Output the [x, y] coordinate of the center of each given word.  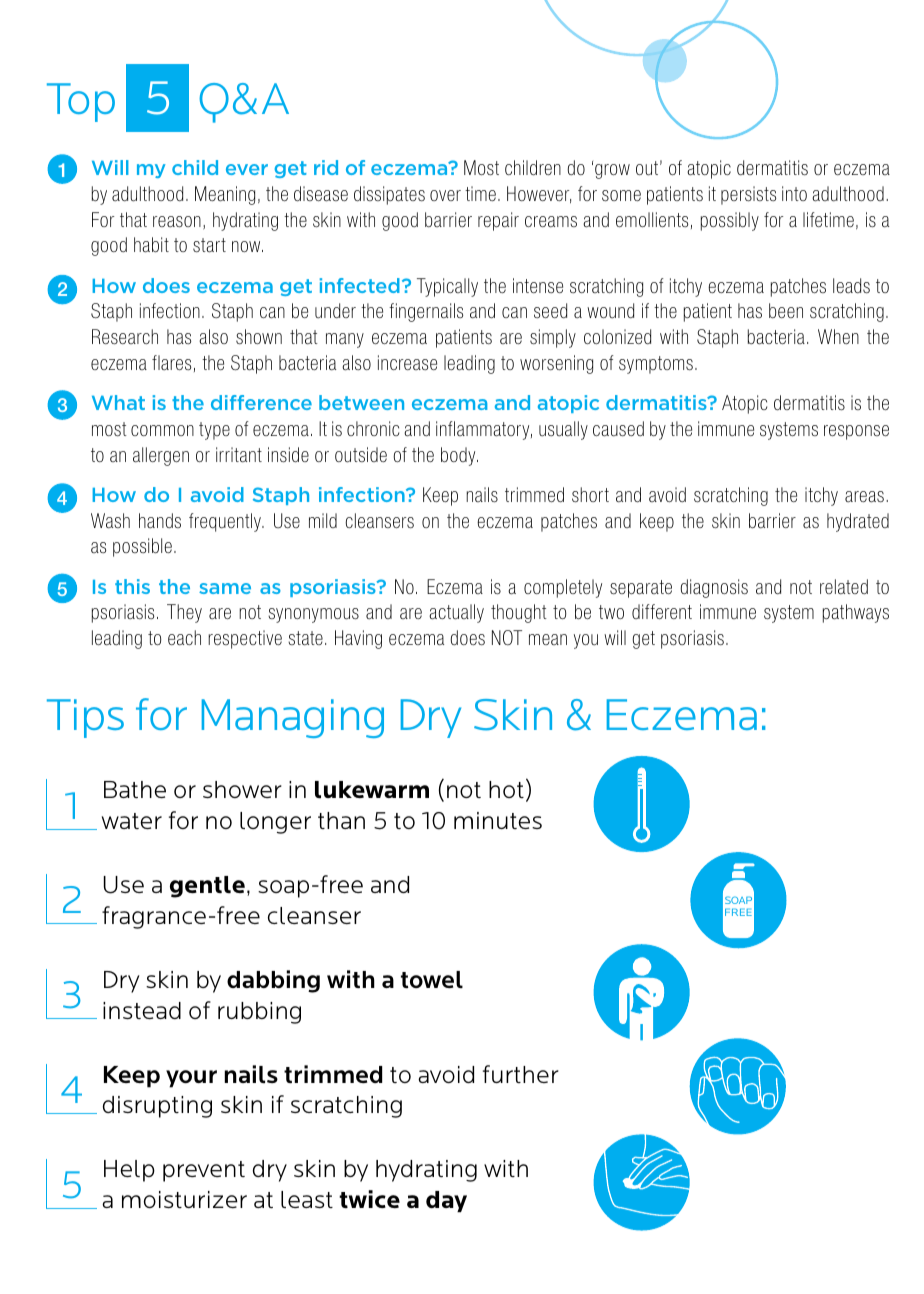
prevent [204, 1171]
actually [456, 613]
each [184, 638]
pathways [856, 613]
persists [748, 195]
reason [177, 222]
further [521, 1074]
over [445, 195]
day [446, 1201]
